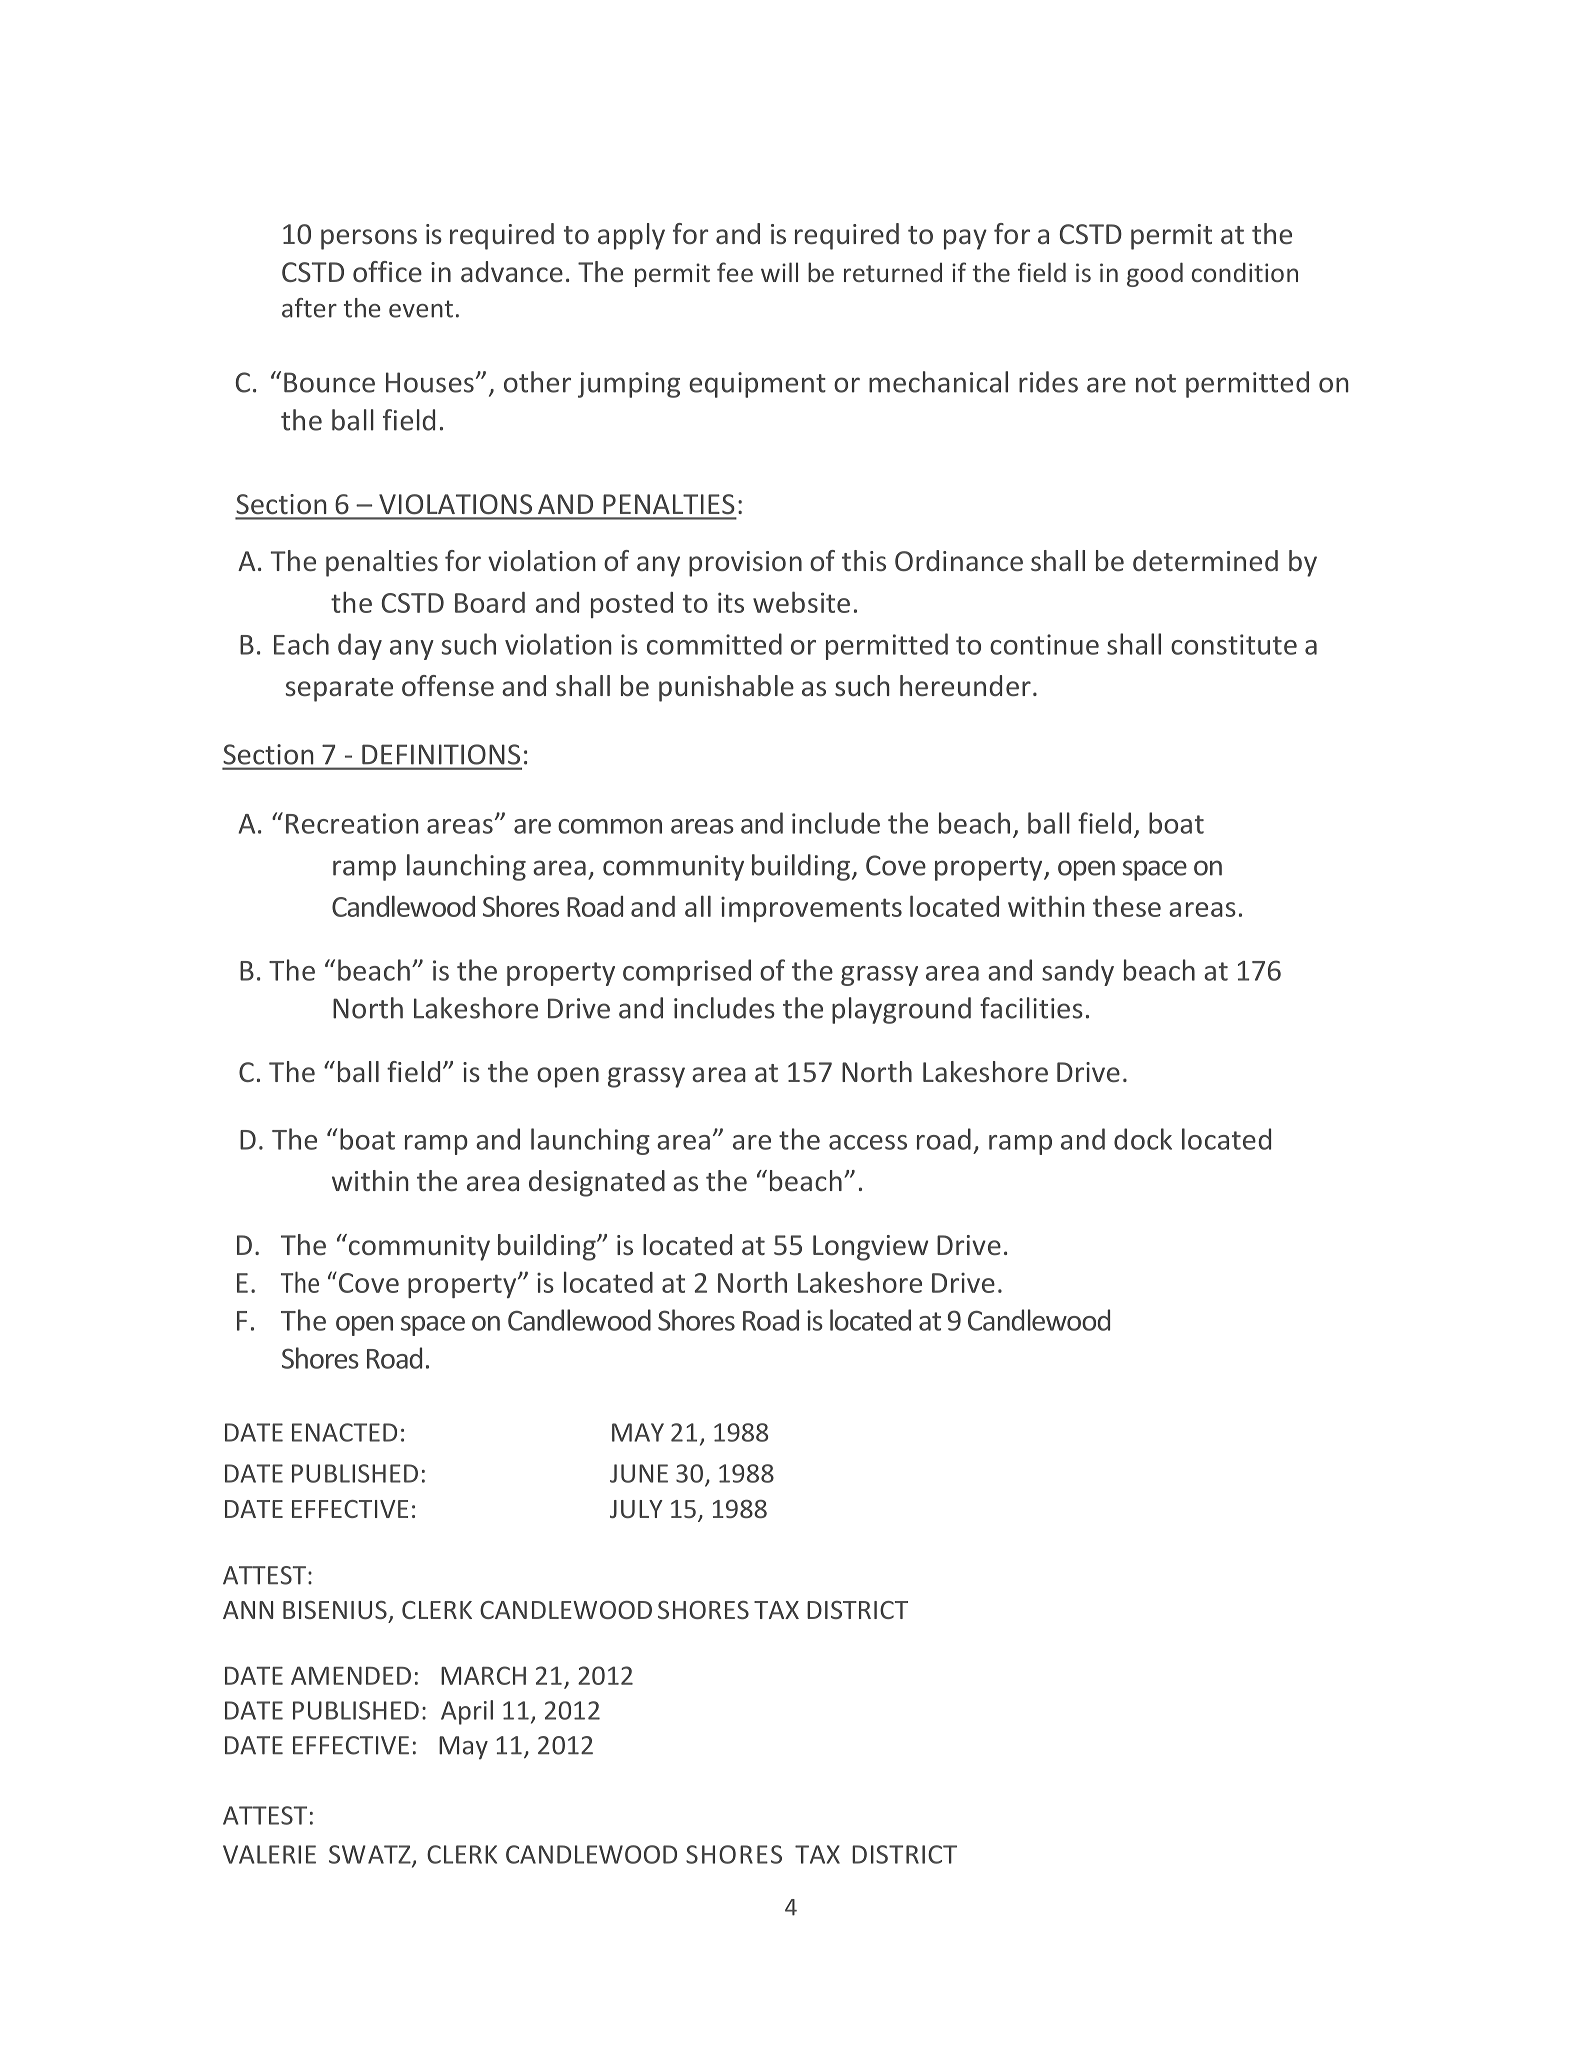 The image size is (1582, 2047). What do you see at coordinates (1143, 1139) in the screenshot?
I see `dock` at bounding box center [1143, 1139].
